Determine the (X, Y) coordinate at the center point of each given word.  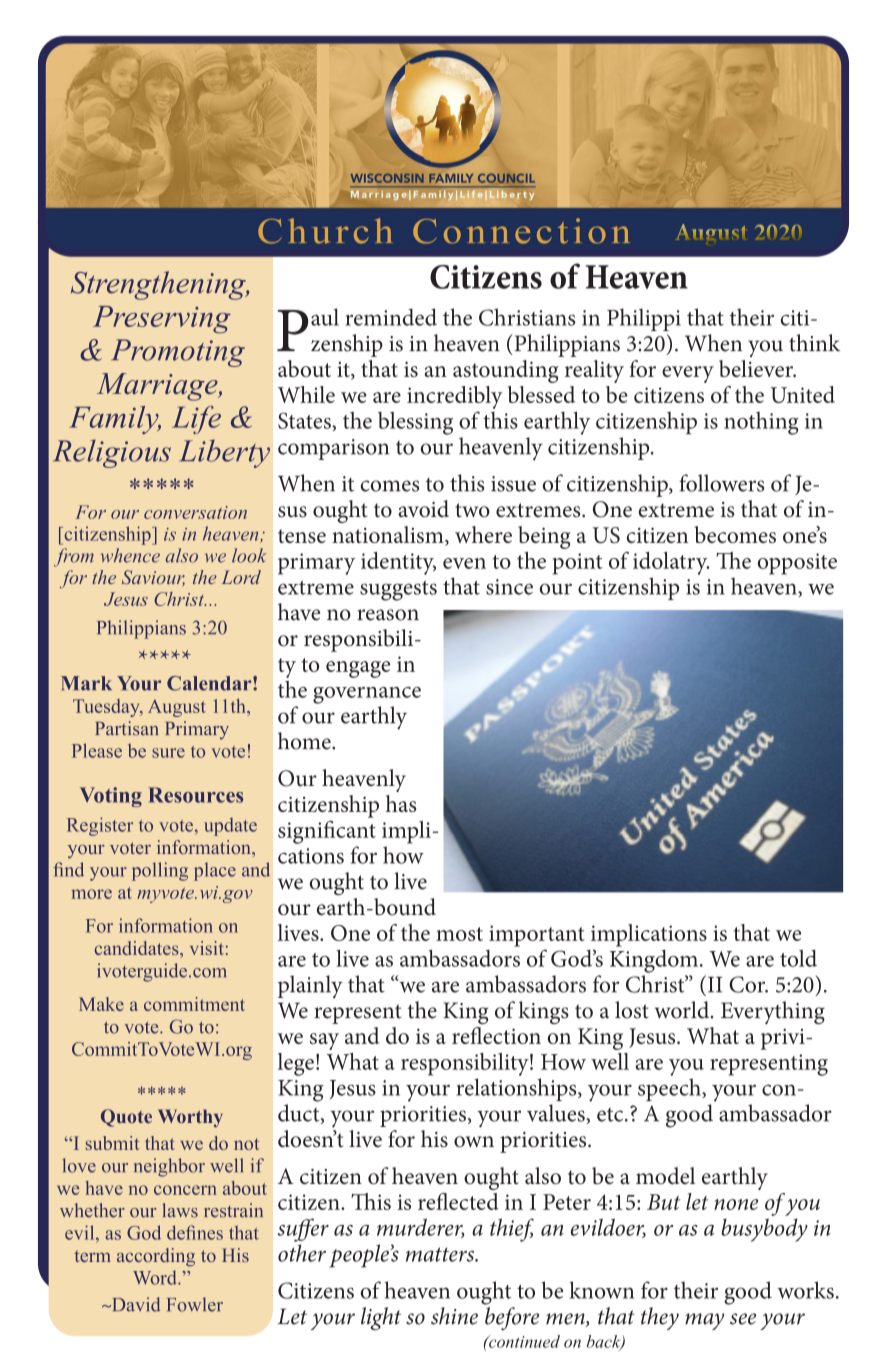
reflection (496, 1035)
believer (757, 368)
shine (454, 1316)
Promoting (178, 353)
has (401, 803)
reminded (391, 317)
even (464, 563)
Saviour (153, 578)
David (134, 1304)
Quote (126, 1118)
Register (100, 826)
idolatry (671, 563)
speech (670, 1089)
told (798, 958)
